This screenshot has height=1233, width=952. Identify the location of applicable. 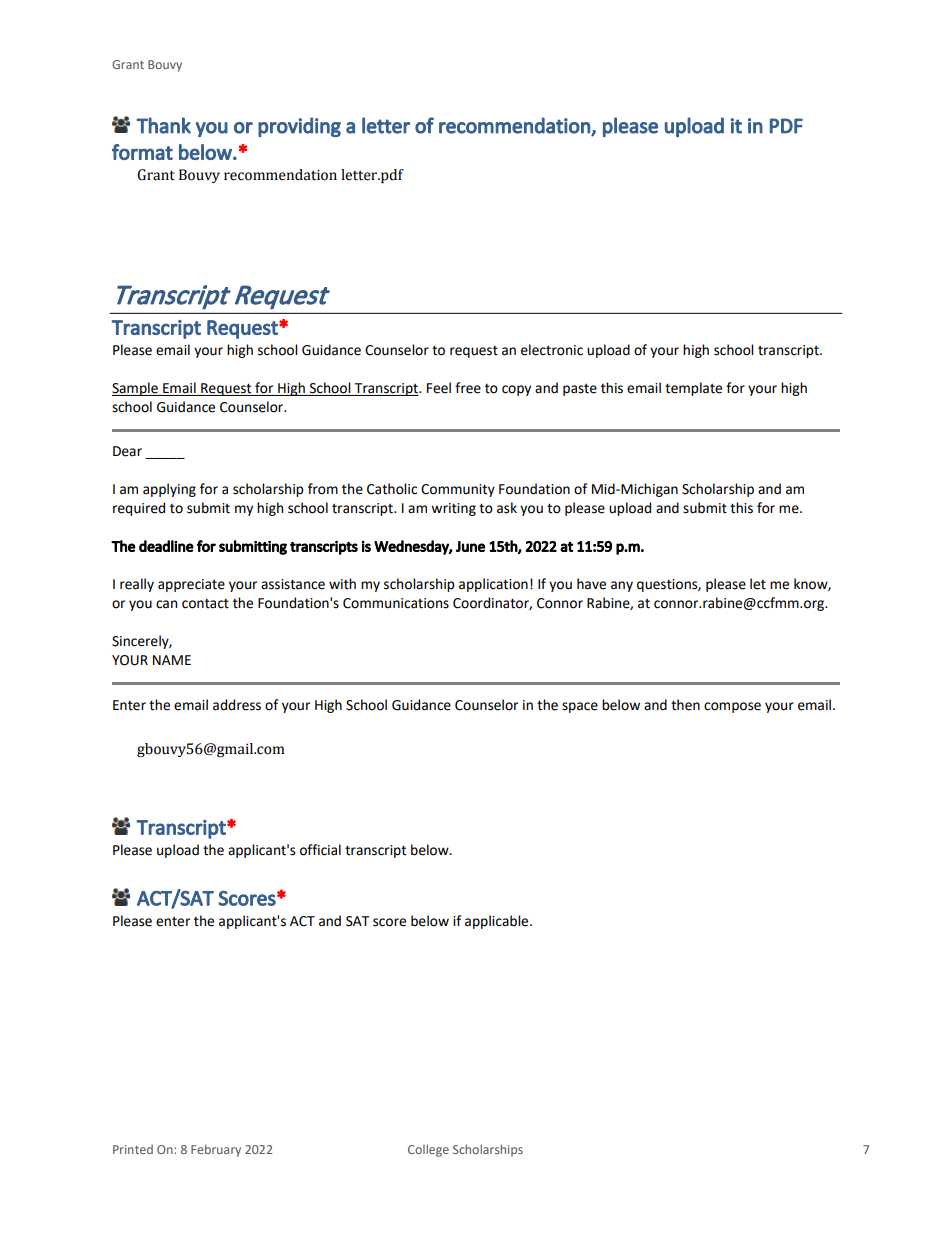
(498, 922).
